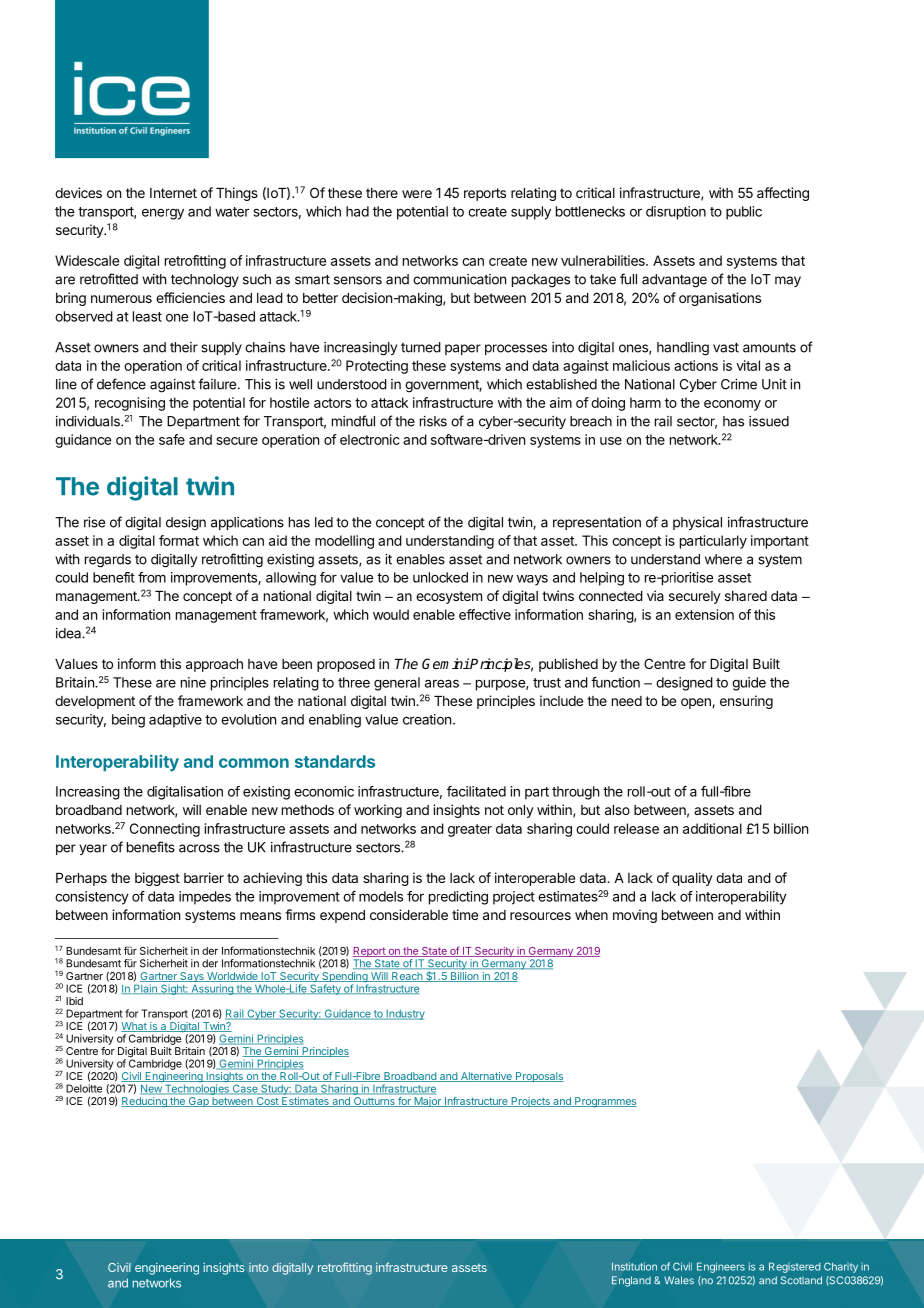  What do you see at coordinates (721, 1267) in the screenshot?
I see `Engineers` at bounding box center [721, 1267].
